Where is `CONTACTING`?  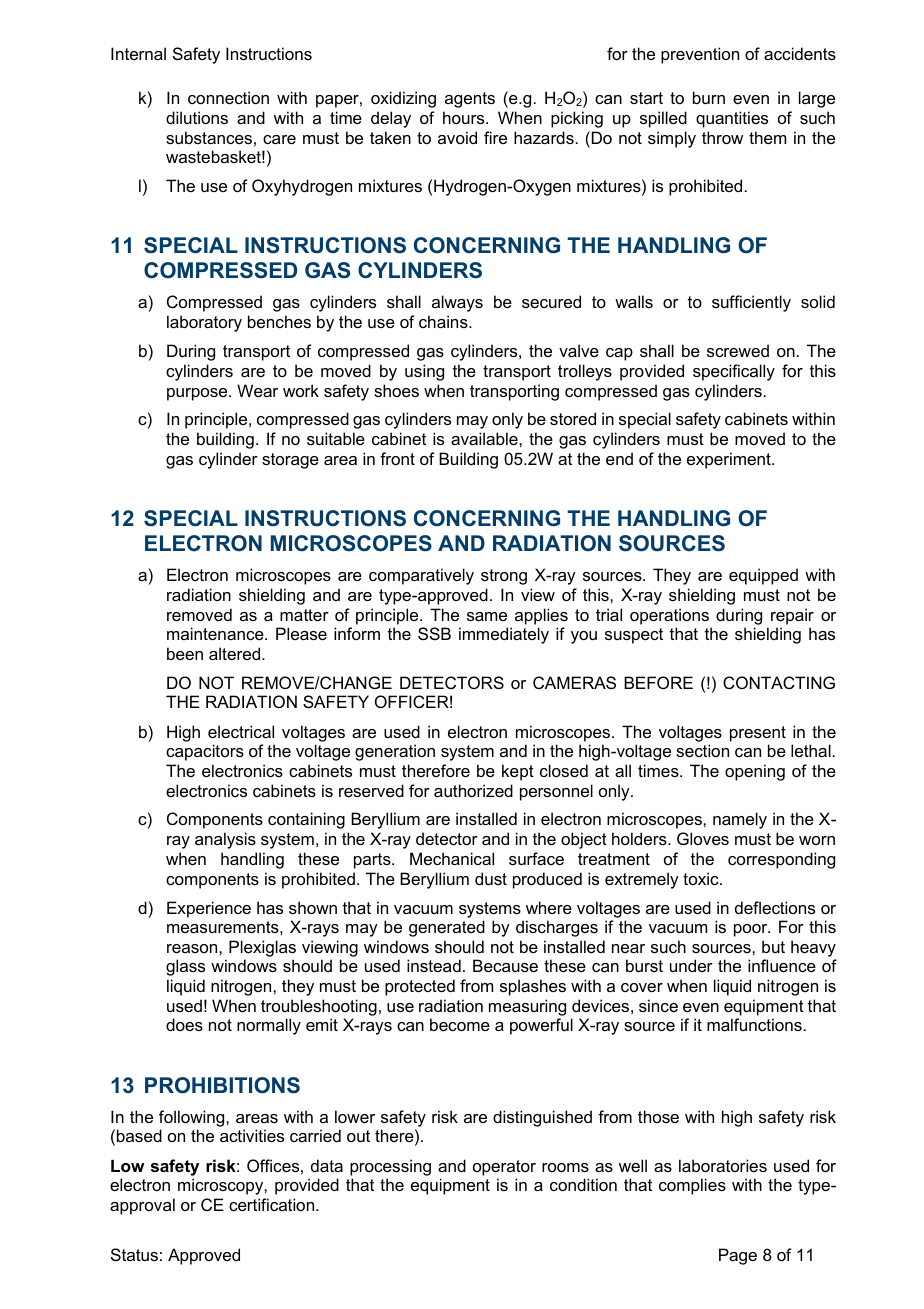 CONTACTING is located at coordinates (779, 682).
